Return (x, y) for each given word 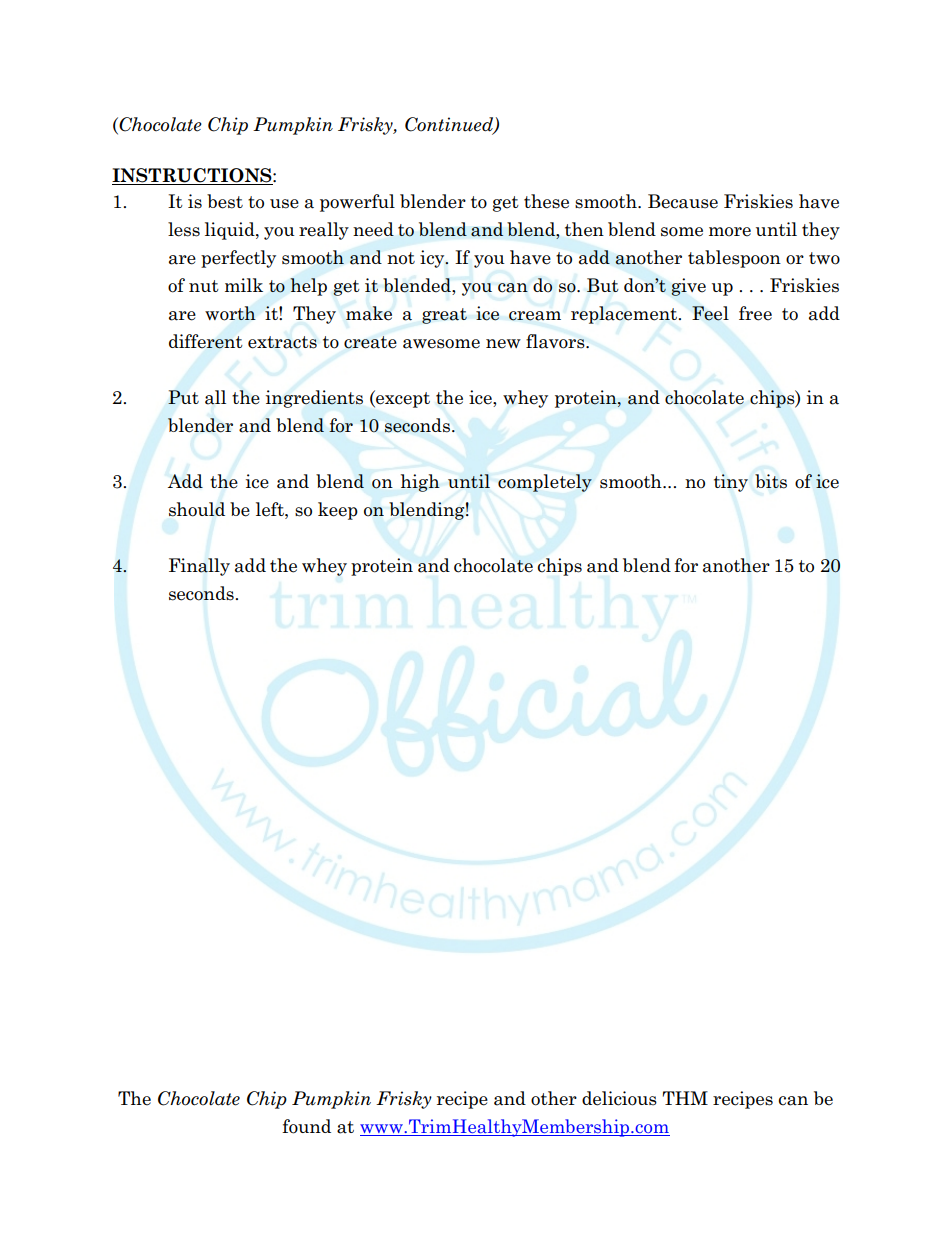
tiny (731, 483)
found (306, 1126)
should (197, 509)
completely (545, 483)
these (546, 201)
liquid (231, 231)
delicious (619, 1098)
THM (685, 1098)
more (730, 232)
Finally (199, 567)
